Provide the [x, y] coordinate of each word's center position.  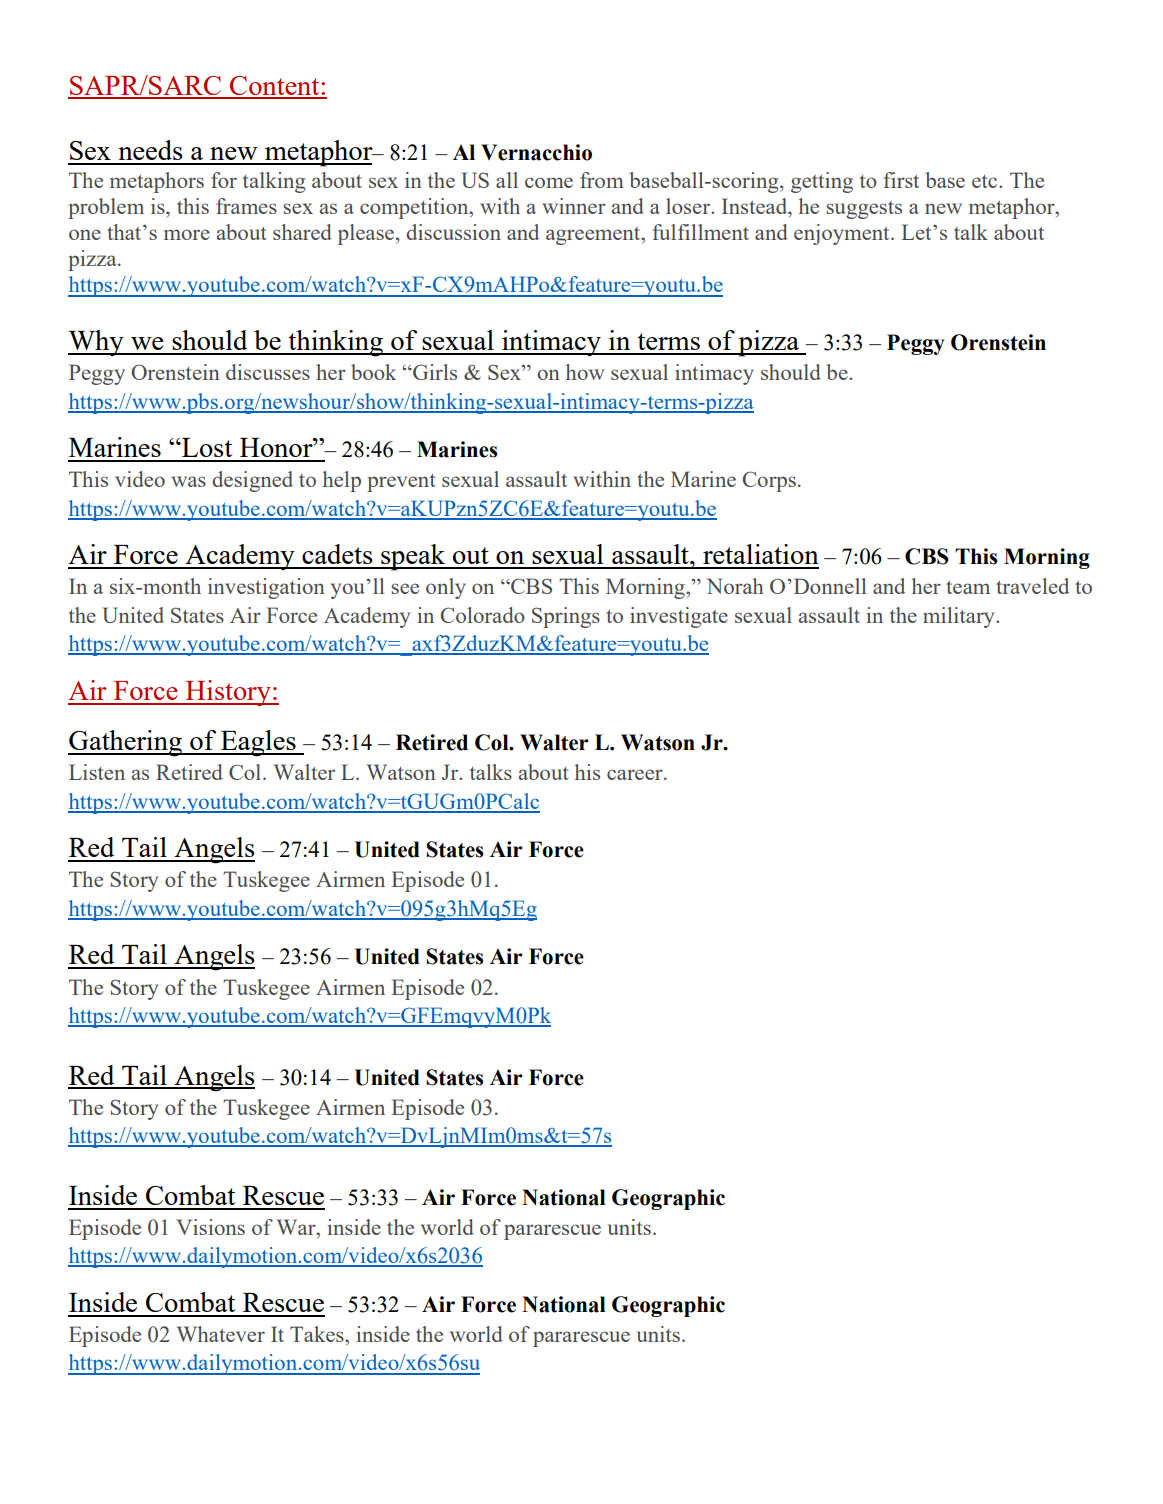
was [188, 481]
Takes [318, 1334]
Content [275, 87]
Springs [566, 617]
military [960, 617]
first [901, 180]
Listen [97, 772]
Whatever [221, 1334]
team [968, 587]
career [636, 774]
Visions [211, 1227]
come [549, 182]
